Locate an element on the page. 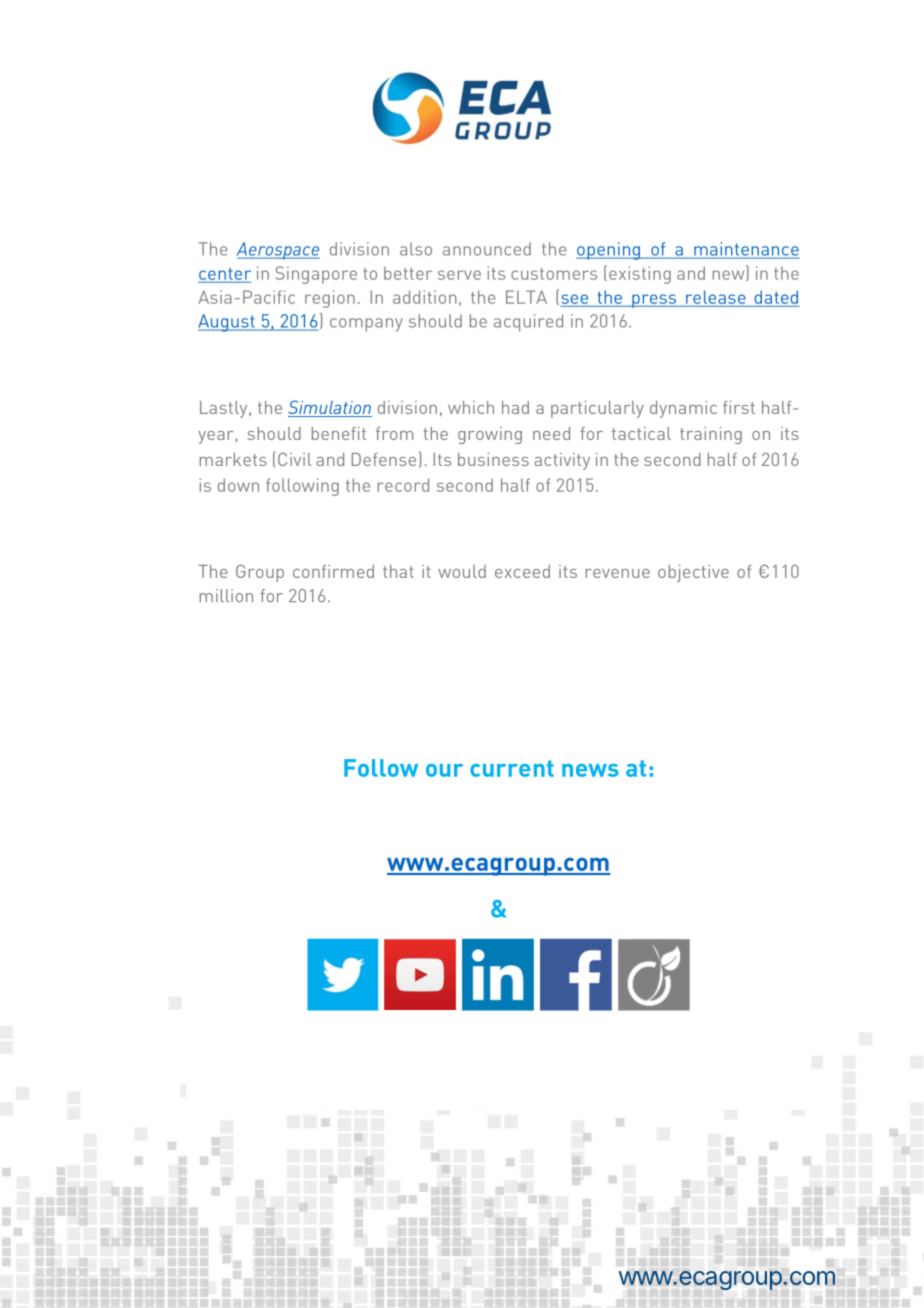  objective is located at coordinates (693, 573).
